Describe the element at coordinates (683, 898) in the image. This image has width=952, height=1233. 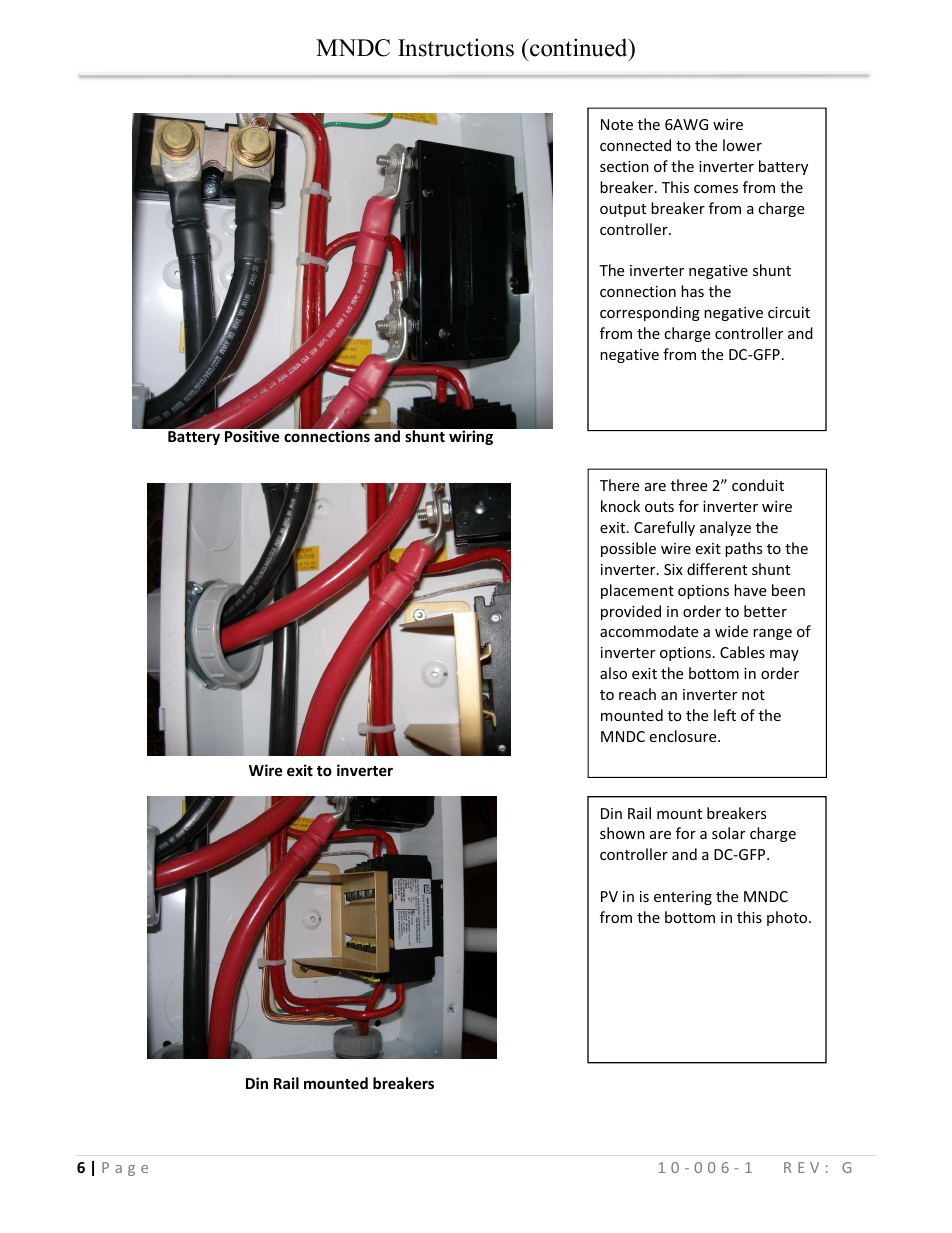
I see `entering` at that location.
